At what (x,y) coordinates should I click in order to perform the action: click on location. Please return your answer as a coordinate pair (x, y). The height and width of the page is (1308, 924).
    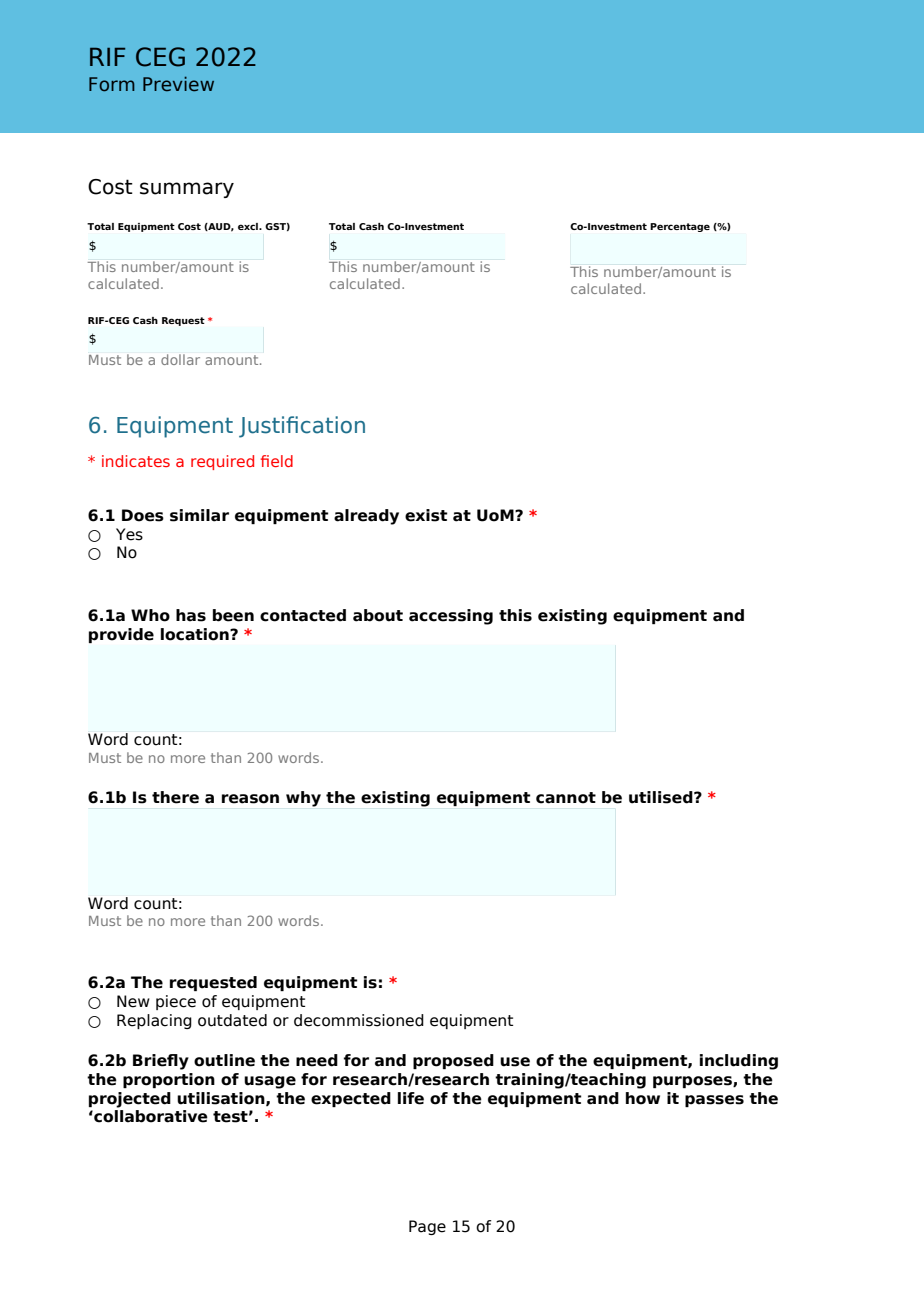
    Looking at the image, I should click on (196, 634).
